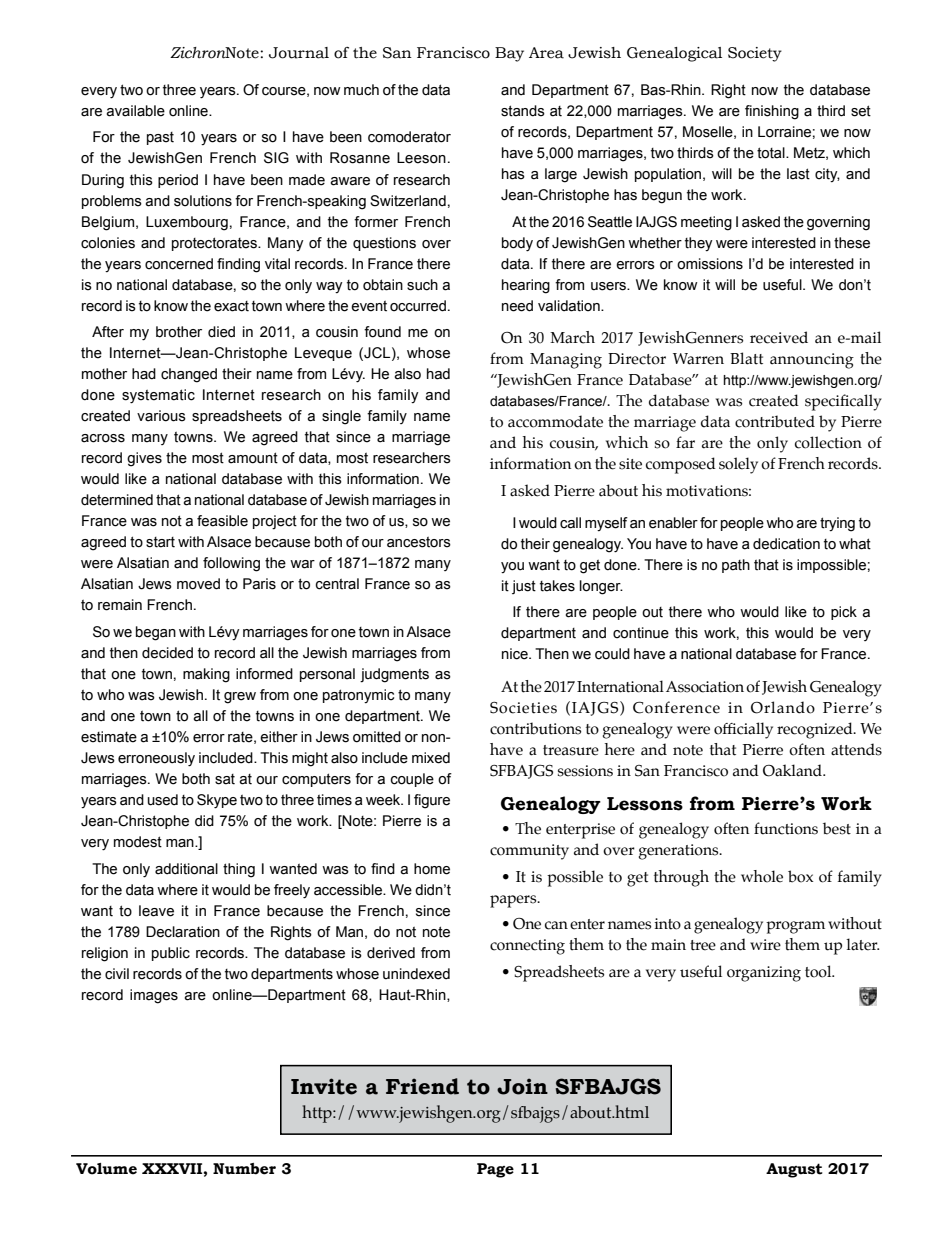  Describe the element at coordinates (244, 1169) in the document. I see `Number` at that location.
